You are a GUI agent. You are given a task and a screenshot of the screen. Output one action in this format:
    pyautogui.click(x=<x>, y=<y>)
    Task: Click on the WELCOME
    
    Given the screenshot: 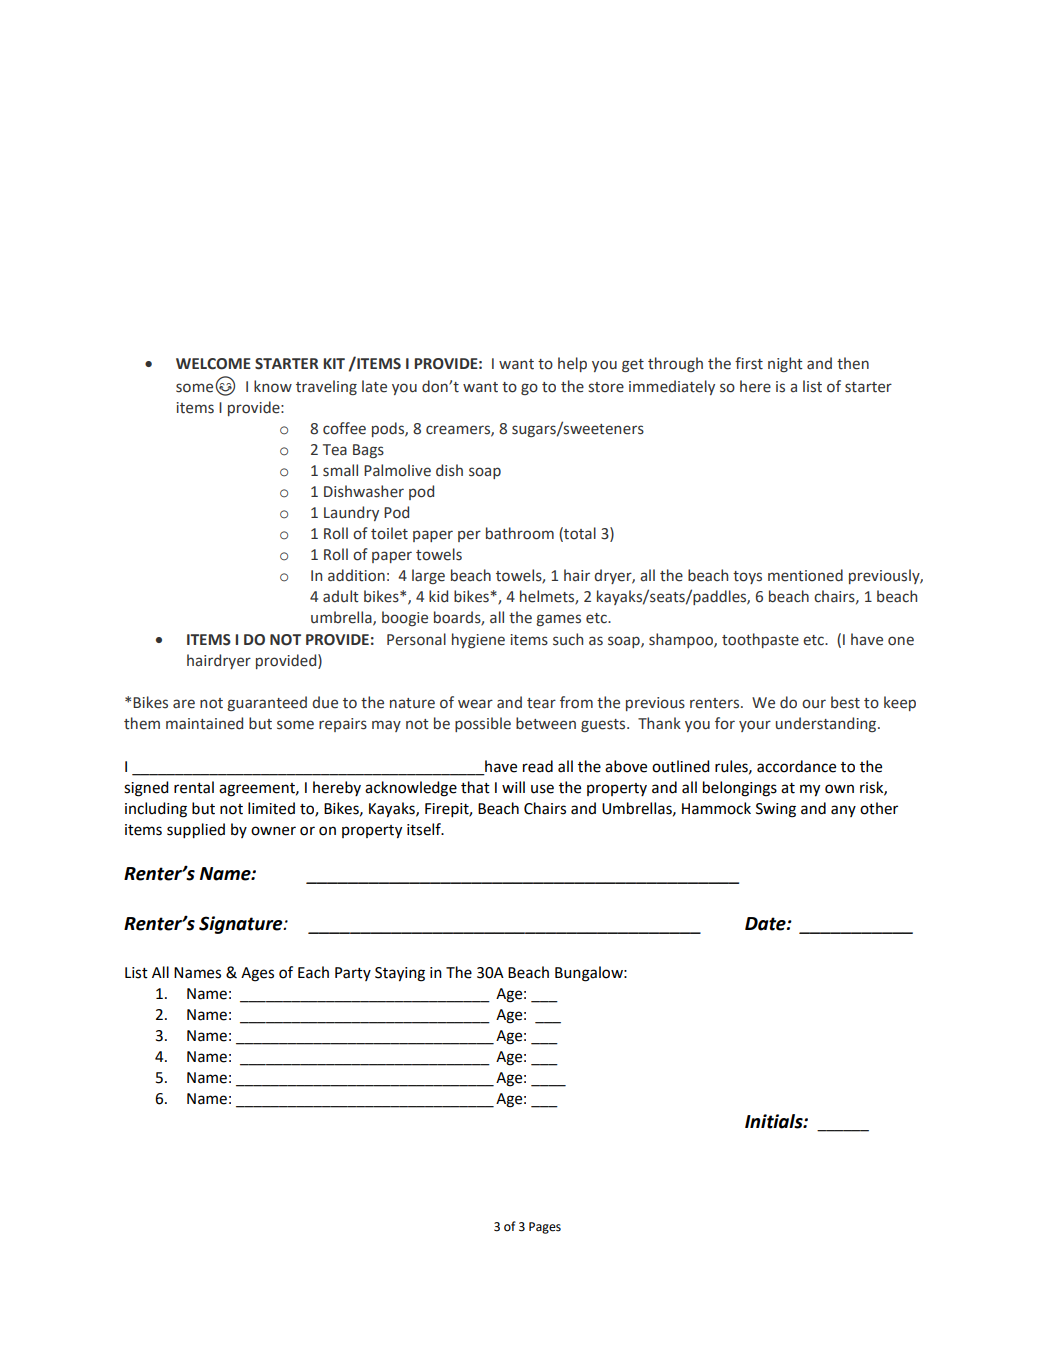 What is the action you would take?
    pyautogui.click(x=213, y=364)
